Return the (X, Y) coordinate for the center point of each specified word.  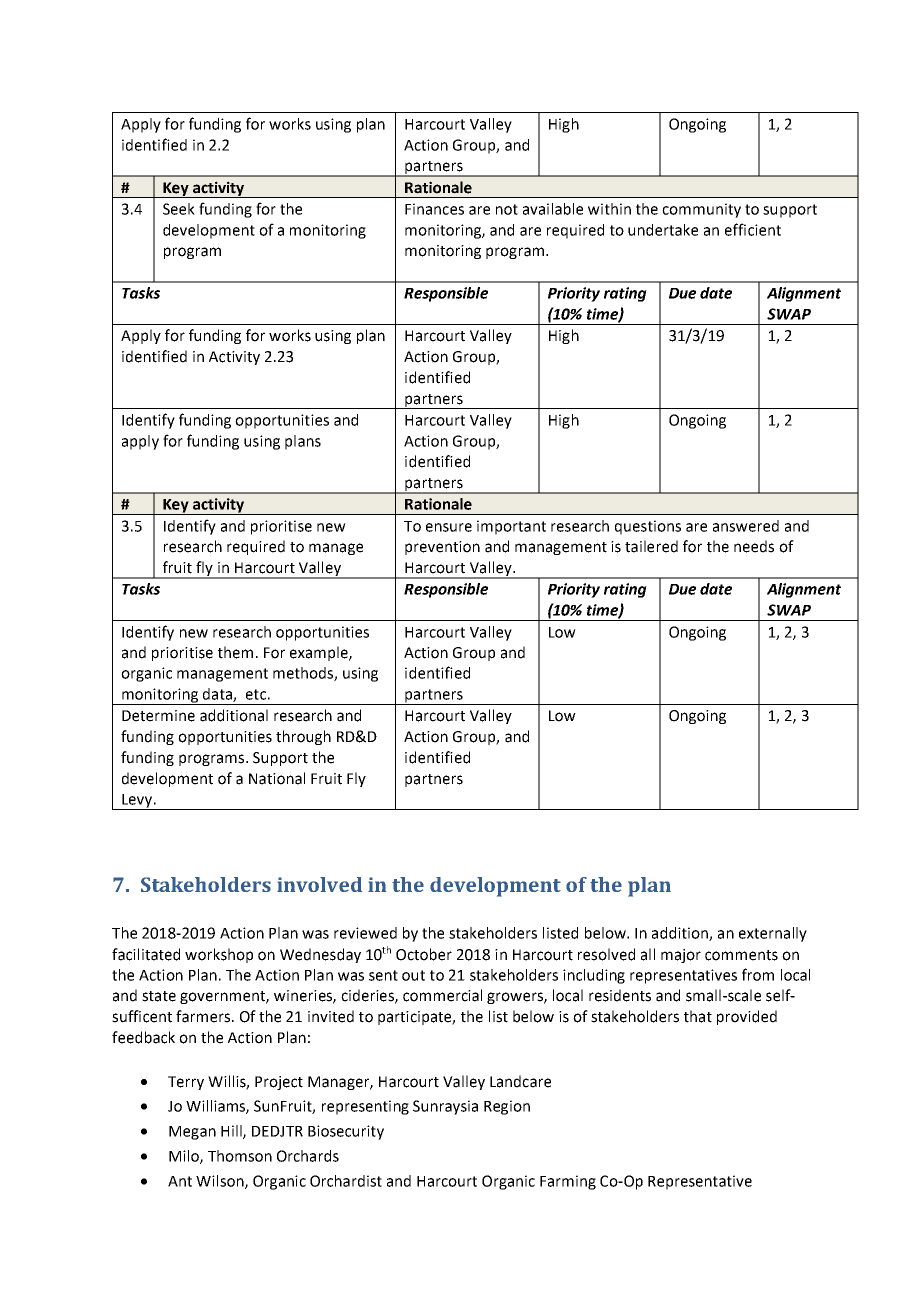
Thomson (240, 1156)
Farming (568, 1182)
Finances (434, 209)
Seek (179, 209)
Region (507, 1107)
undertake (663, 230)
